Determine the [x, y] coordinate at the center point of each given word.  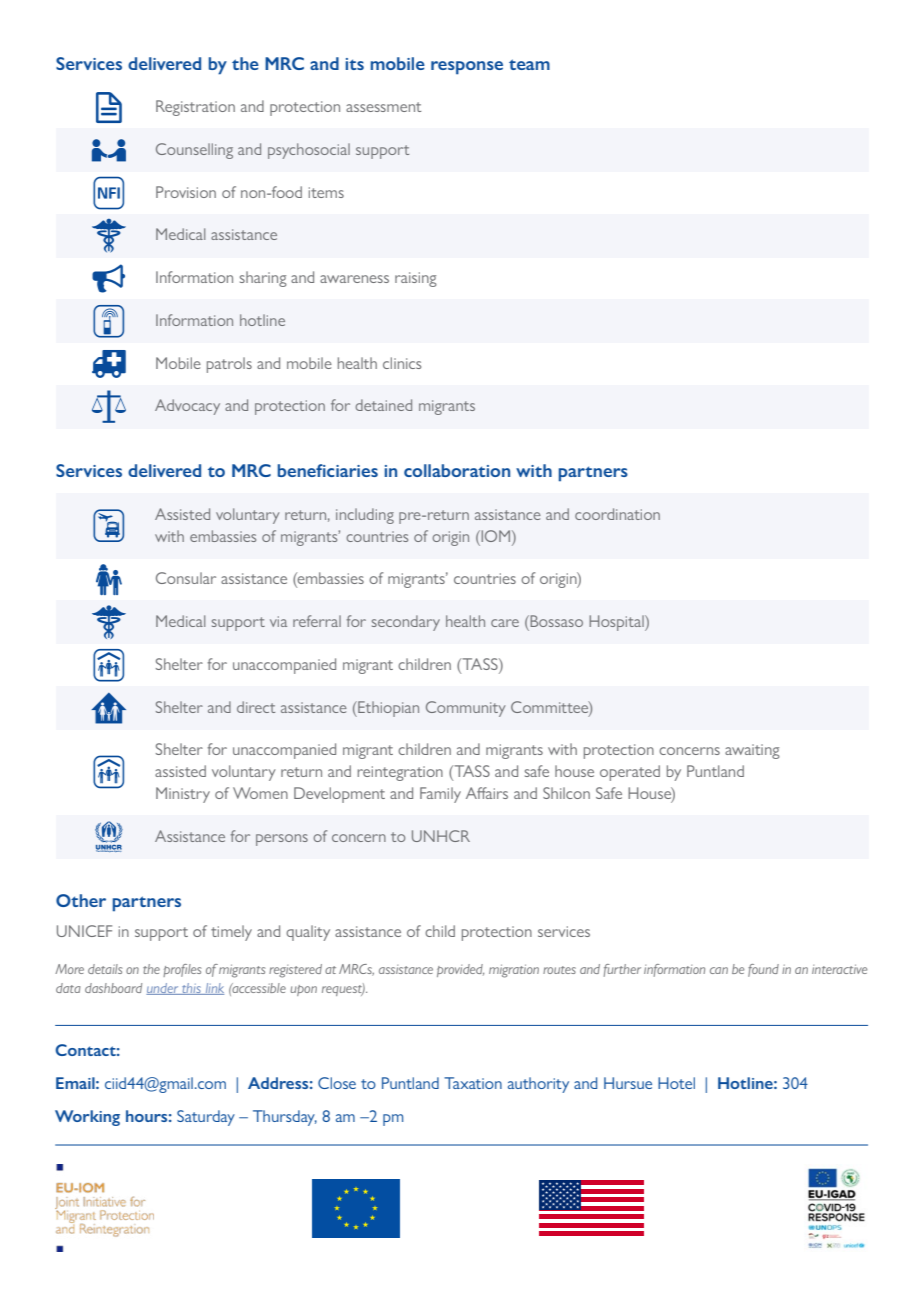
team [529, 64]
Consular [186, 578]
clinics [402, 363]
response [467, 68]
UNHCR [441, 836]
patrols [229, 365]
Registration [195, 108]
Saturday [206, 1118]
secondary [406, 623]
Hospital [617, 623]
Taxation [473, 1083]
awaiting [752, 751]
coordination [617, 514]
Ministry [183, 795]
